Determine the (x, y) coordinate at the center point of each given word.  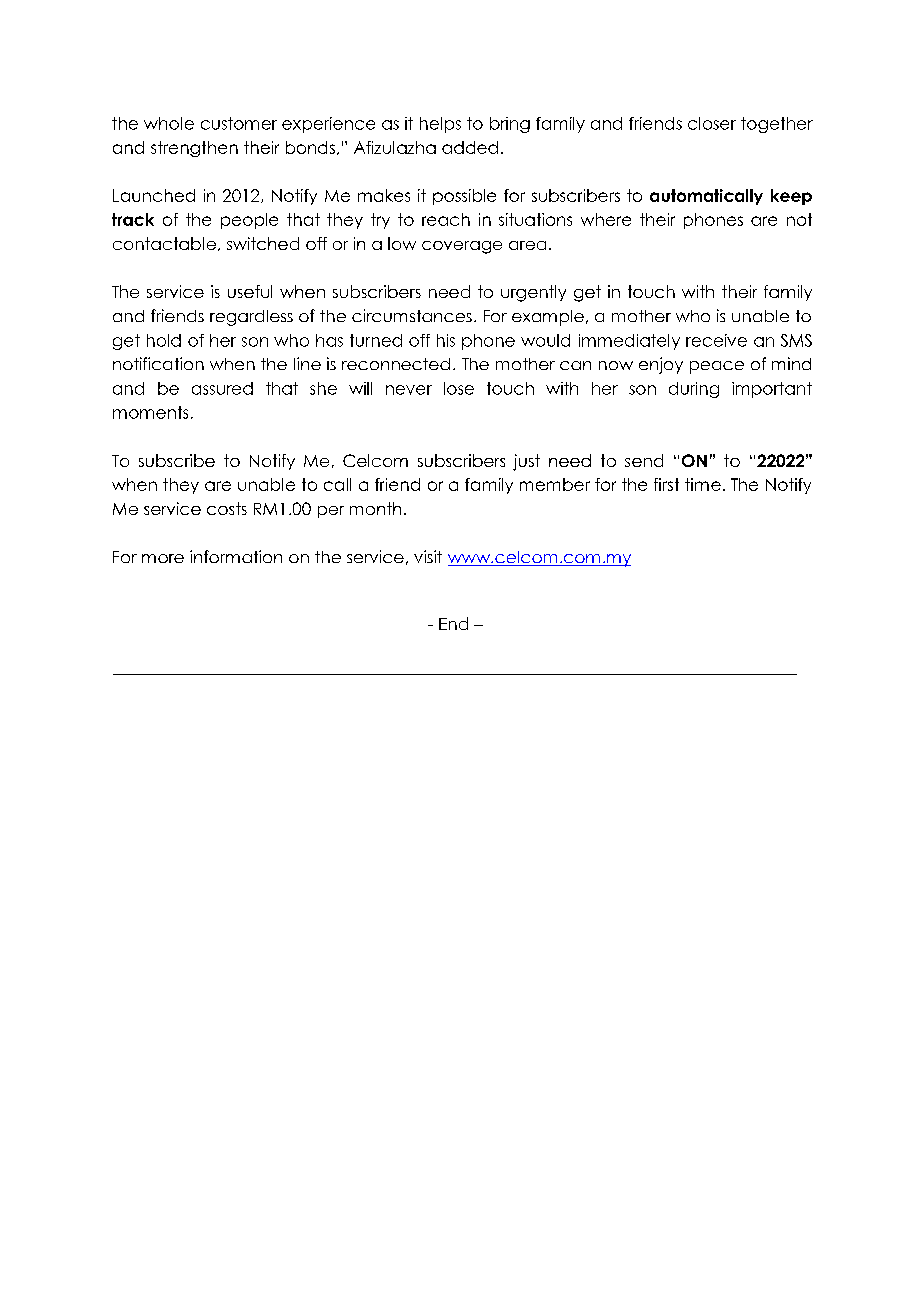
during (694, 390)
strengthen (194, 149)
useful (250, 291)
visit (428, 556)
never (409, 390)
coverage (462, 247)
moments (150, 412)
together (777, 125)
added (470, 147)
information (236, 556)
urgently (533, 293)
